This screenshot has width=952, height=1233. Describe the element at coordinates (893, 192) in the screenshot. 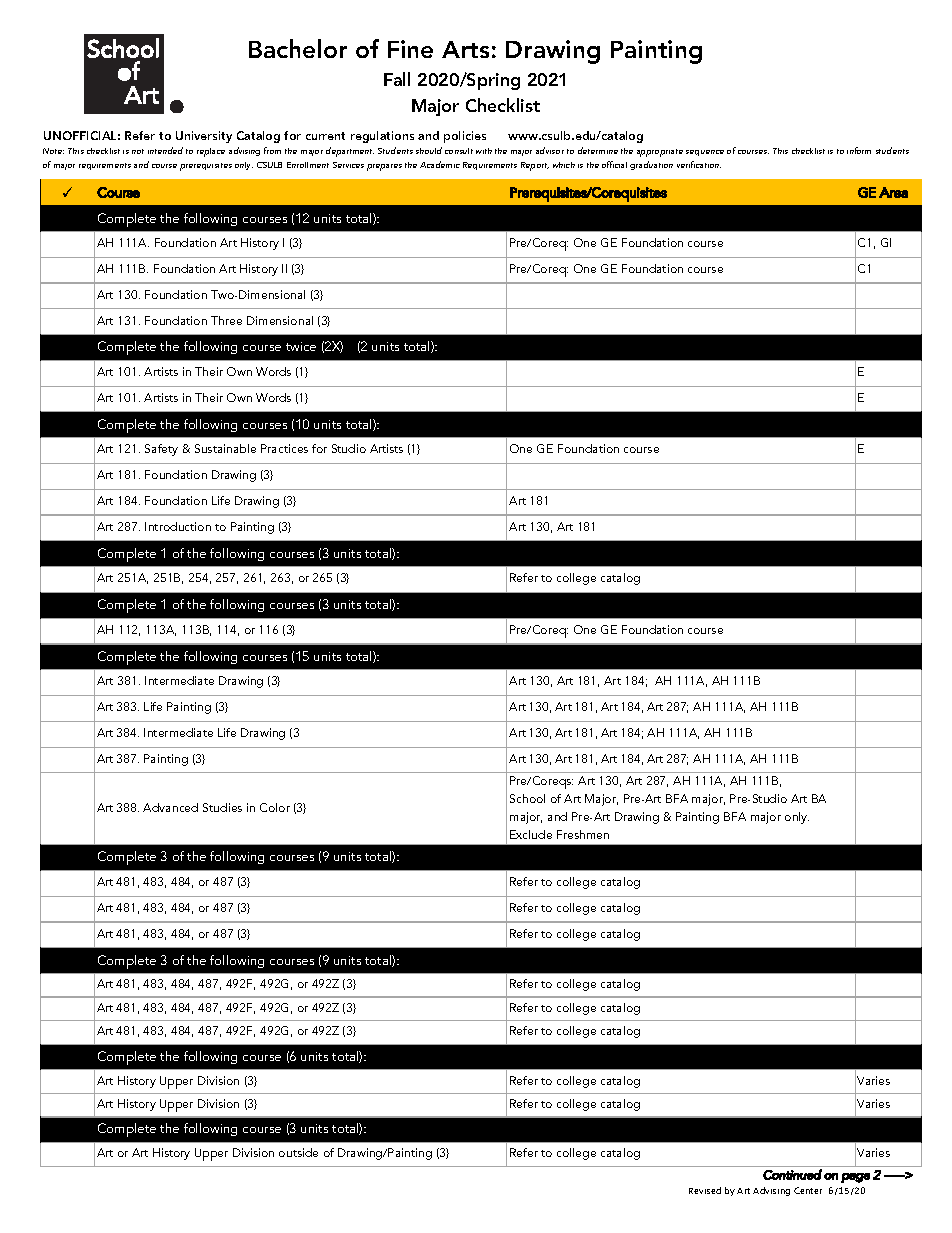

I see `Area` at that location.
